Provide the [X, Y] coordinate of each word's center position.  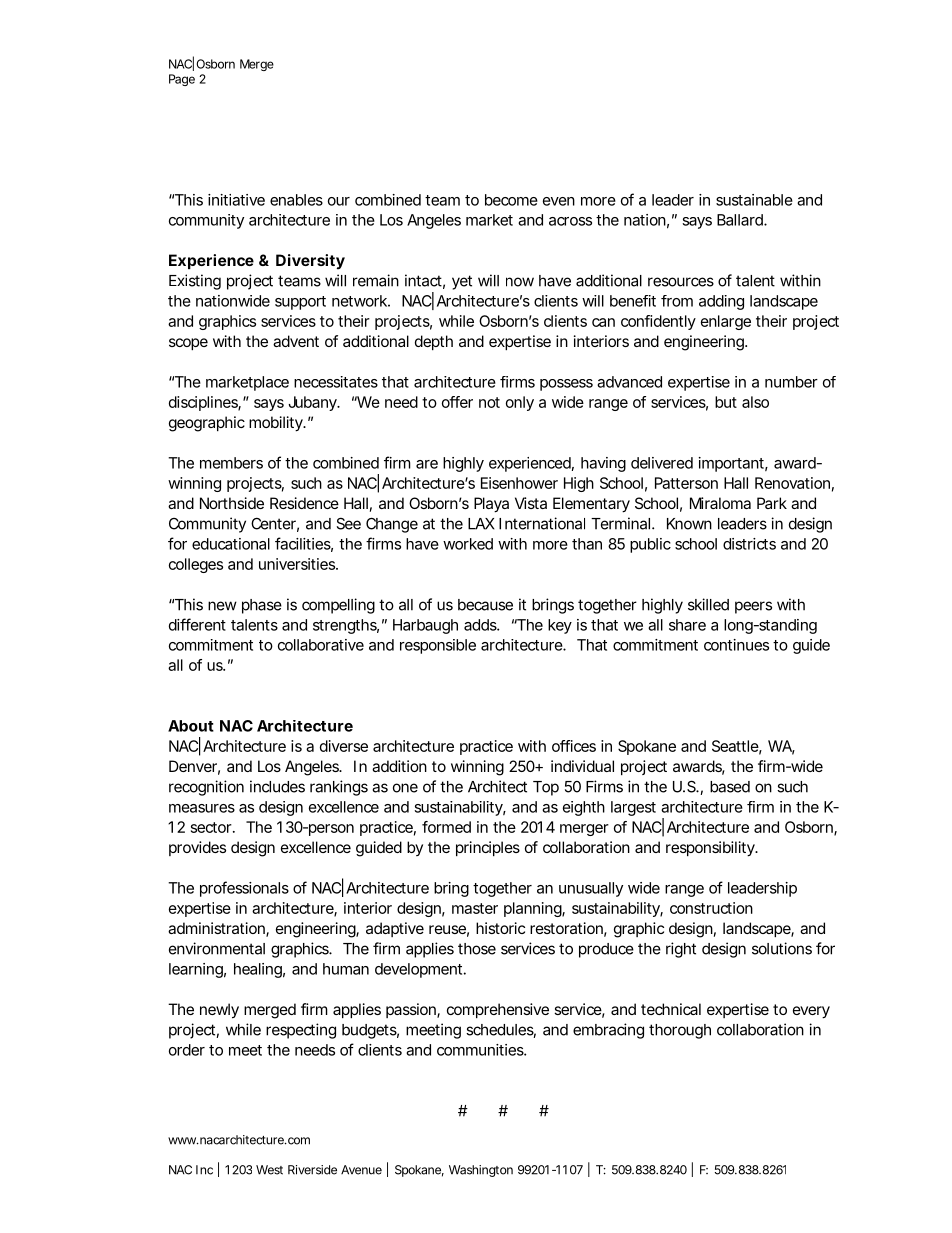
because [485, 605]
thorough [680, 1031]
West [269, 1170]
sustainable [754, 200]
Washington [481, 1171]
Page [182, 80]
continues [736, 645]
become [511, 200]
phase [262, 606]
